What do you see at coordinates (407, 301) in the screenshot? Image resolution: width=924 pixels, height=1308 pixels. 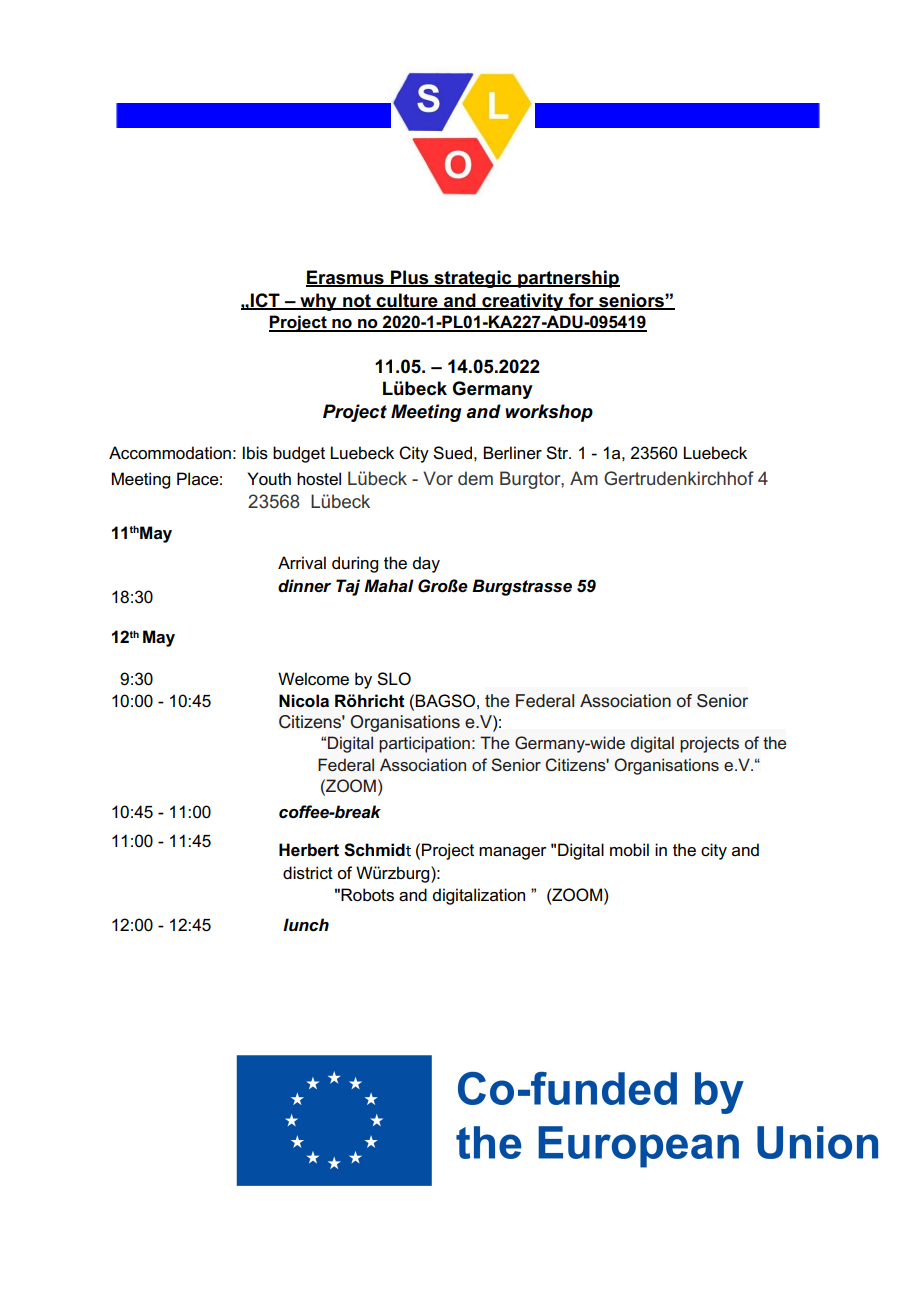 I see `culture` at bounding box center [407, 301].
